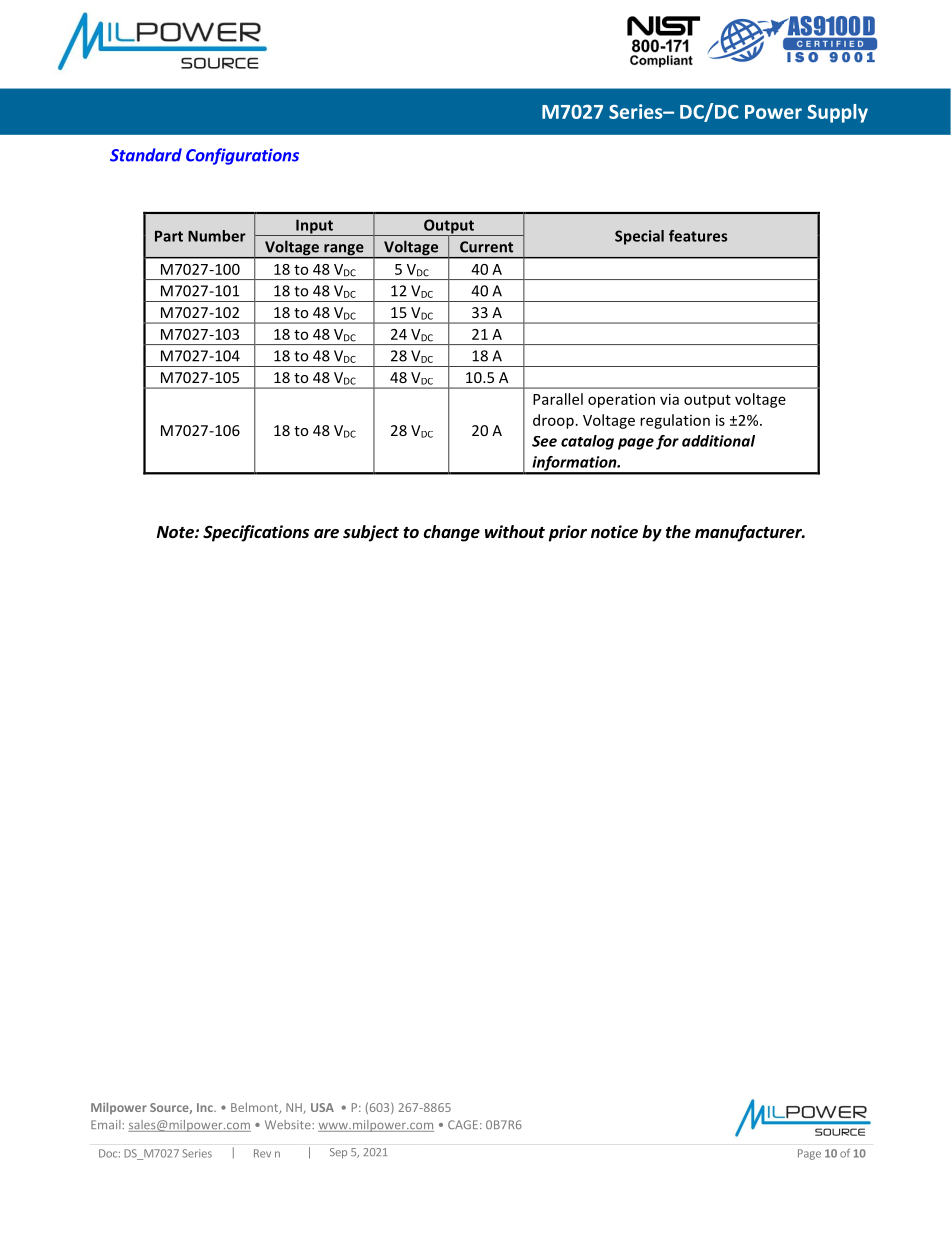 The width and height of the document is (952, 1233). I want to click on are, so click(326, 534).
